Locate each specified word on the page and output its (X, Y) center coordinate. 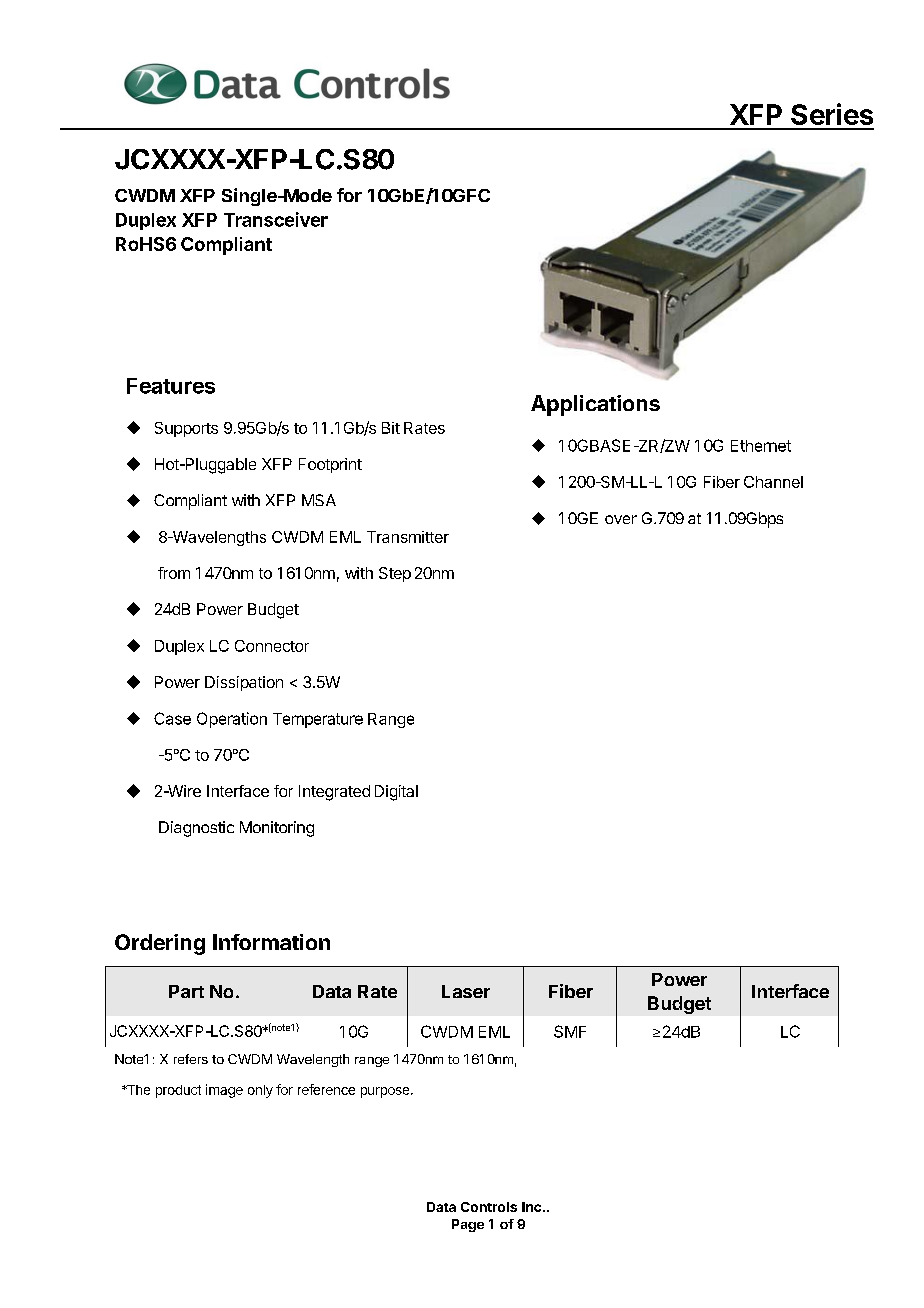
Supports (186, 429)
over (621, 519)
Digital (396, 793)
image (224, 1091)
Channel (773, 482)
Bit (391, 428)
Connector (272, 646)
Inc (533, 1207)
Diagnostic (196, 829)
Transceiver (276, 219)
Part (186, 991)
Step (395, 574)
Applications (595, 405)
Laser (466, 991)
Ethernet (761, 446)
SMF (570, 1031)
